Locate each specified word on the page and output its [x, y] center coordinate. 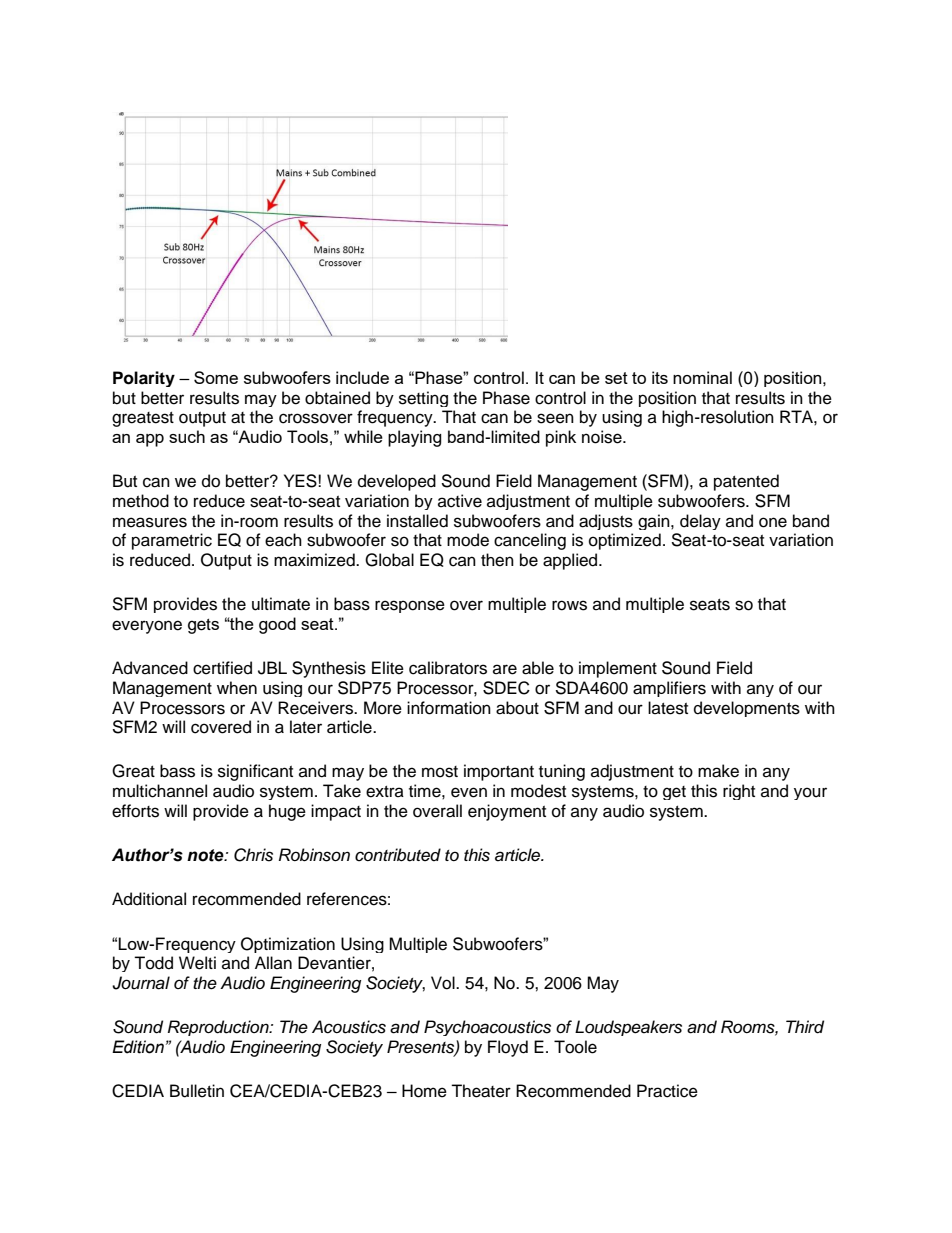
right [739, 792]
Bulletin [197, 1091]
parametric [172, 541]
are [505, 669]
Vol [444, 983]
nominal [702, 377]
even [469, 792]
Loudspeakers [628, 1028]
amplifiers [669, 689]
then [497, 560]
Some [216, 377]
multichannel [160, 791]
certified [222, 668]
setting [423, 399]
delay [700, 522]
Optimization [288, 945]
